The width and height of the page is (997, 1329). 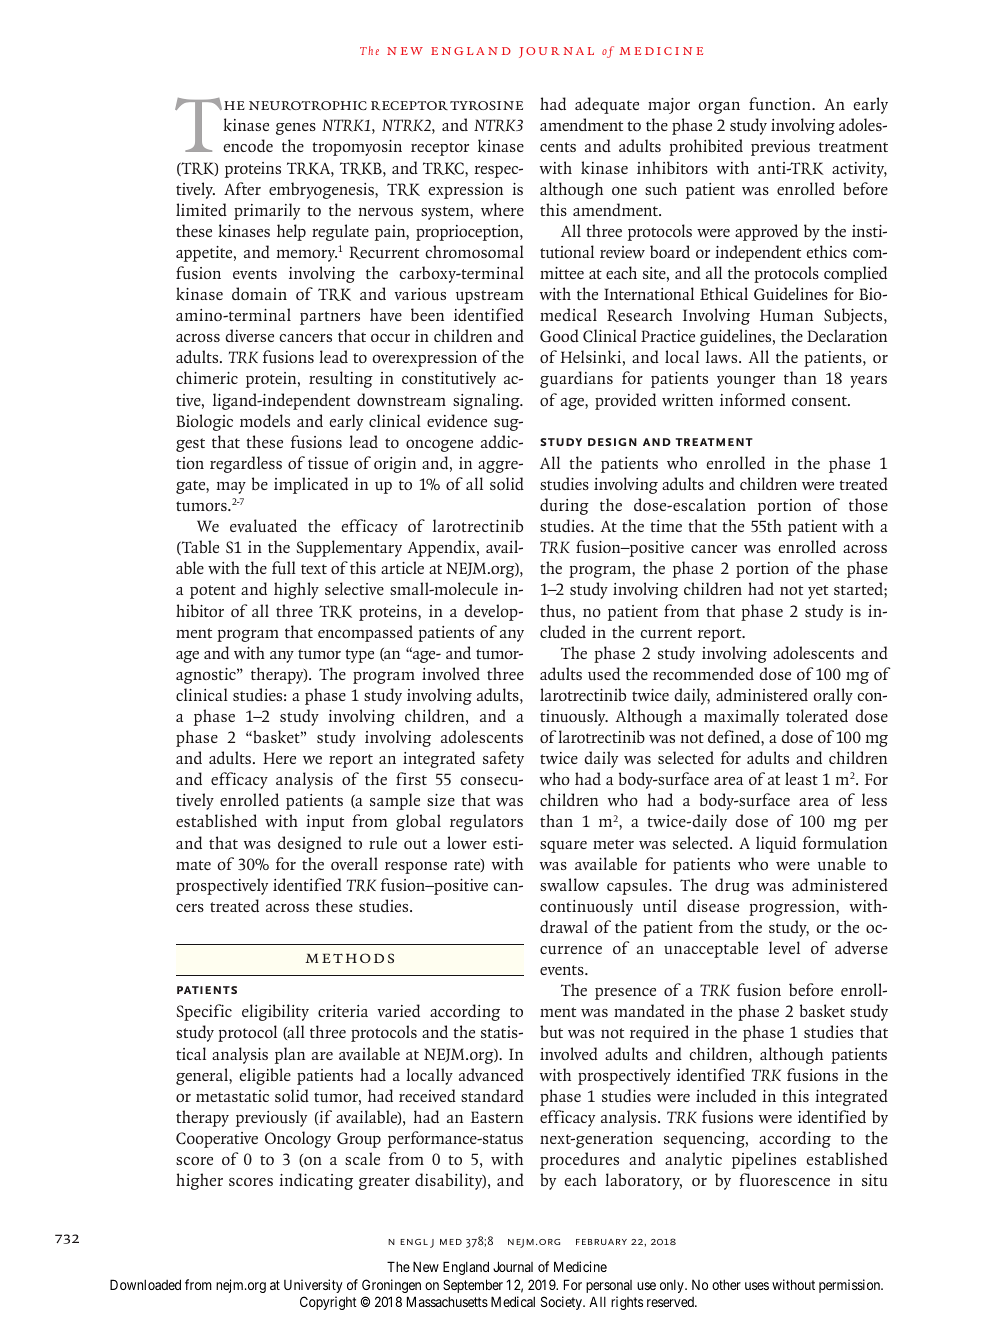 What do you see at coordinates (486, 105) in the page?
I see `tyrosine` at bounding box center [486, 105].
